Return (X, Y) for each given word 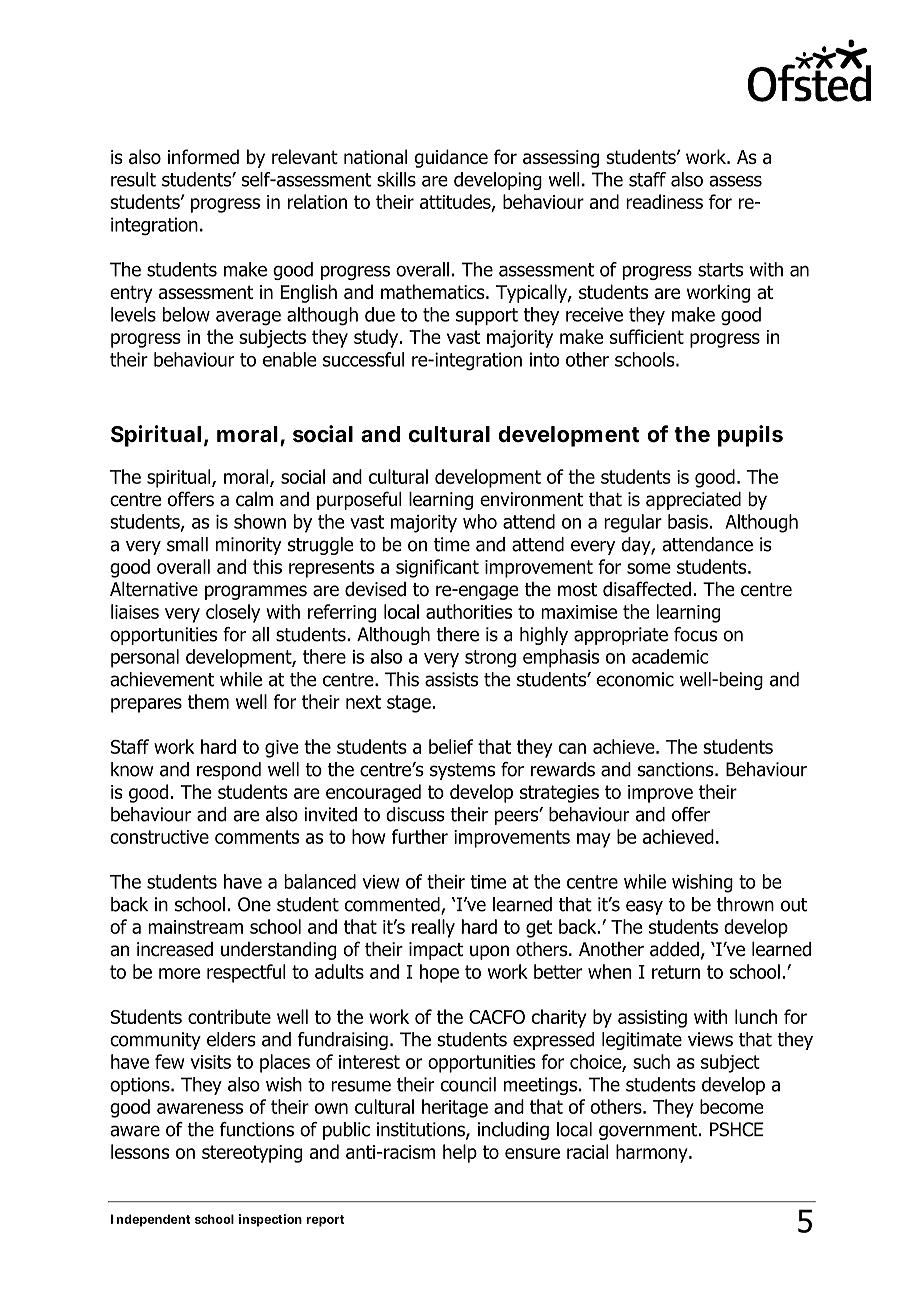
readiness (664, 201)
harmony (653, 1153)
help (460, 1153)
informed (203, 156)
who (480, 521)
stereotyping (252, 1154)
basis (688, 521)
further (420, 836)
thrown (745, 904)
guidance (451, 158)
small (187, 544)
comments (257, 837)
